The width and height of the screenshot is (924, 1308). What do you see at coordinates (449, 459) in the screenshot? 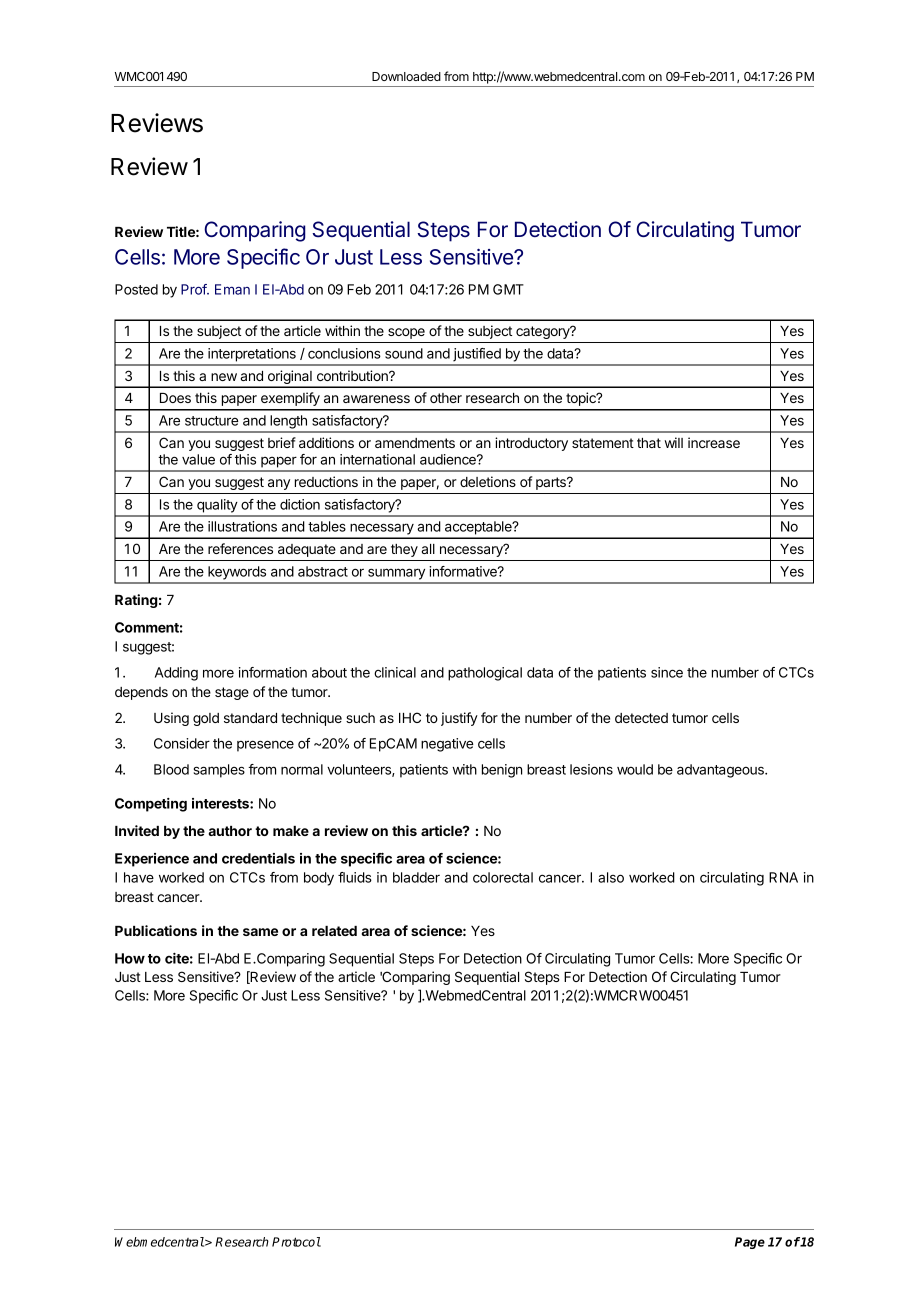
I see `audience` at bounding box center [449, 459].
